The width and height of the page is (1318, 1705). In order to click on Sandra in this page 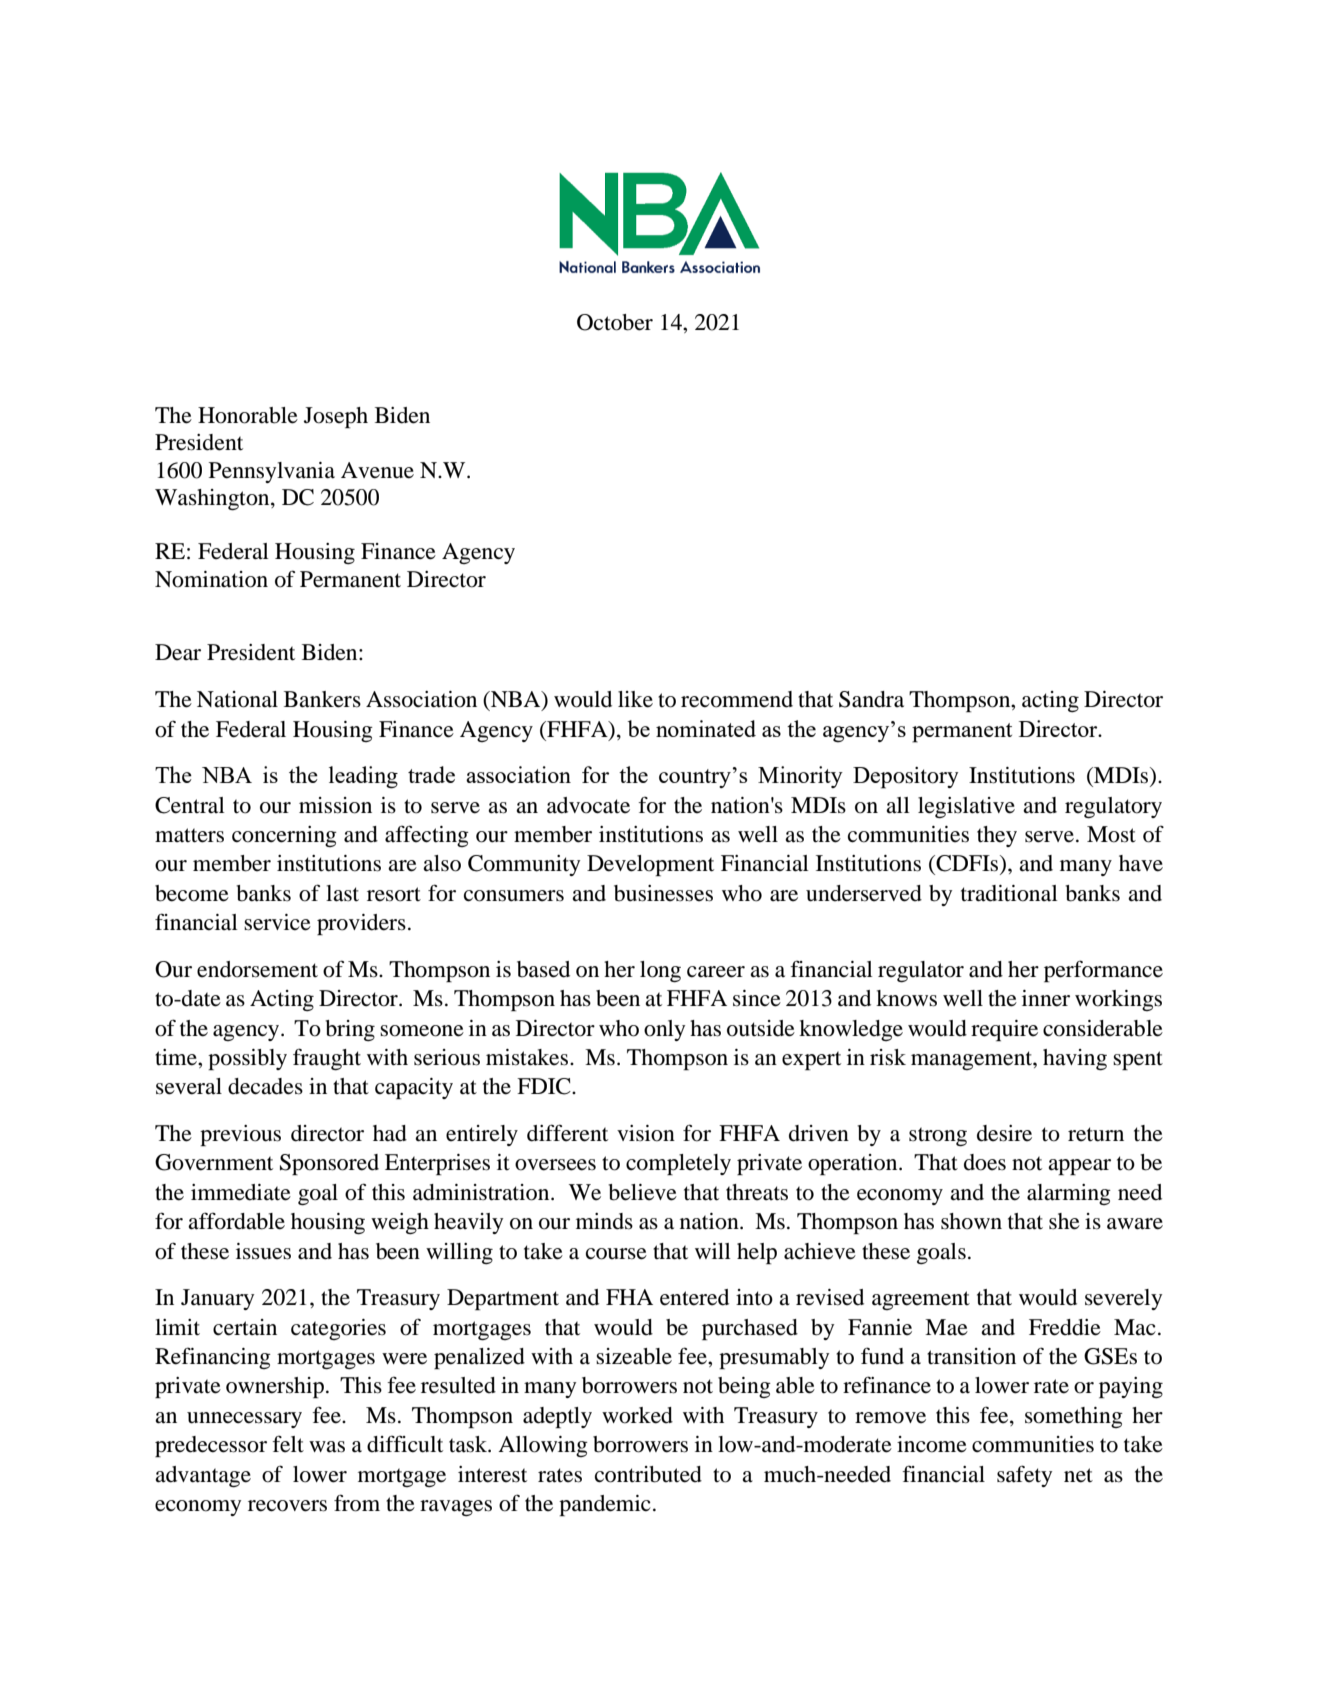, I will do `click(871, 699)`.
